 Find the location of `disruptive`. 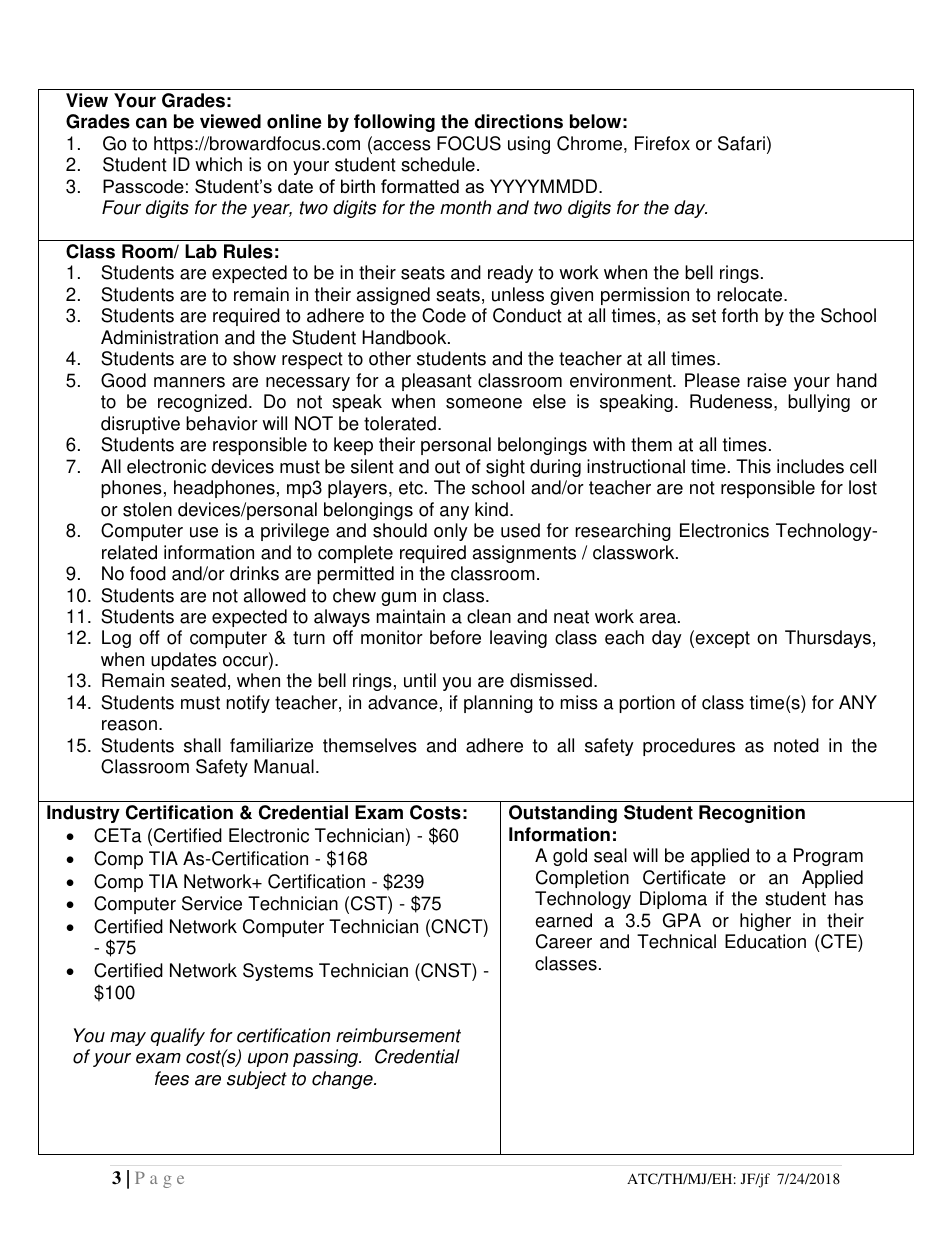

disruptive is located at coordinates (140, 425).
